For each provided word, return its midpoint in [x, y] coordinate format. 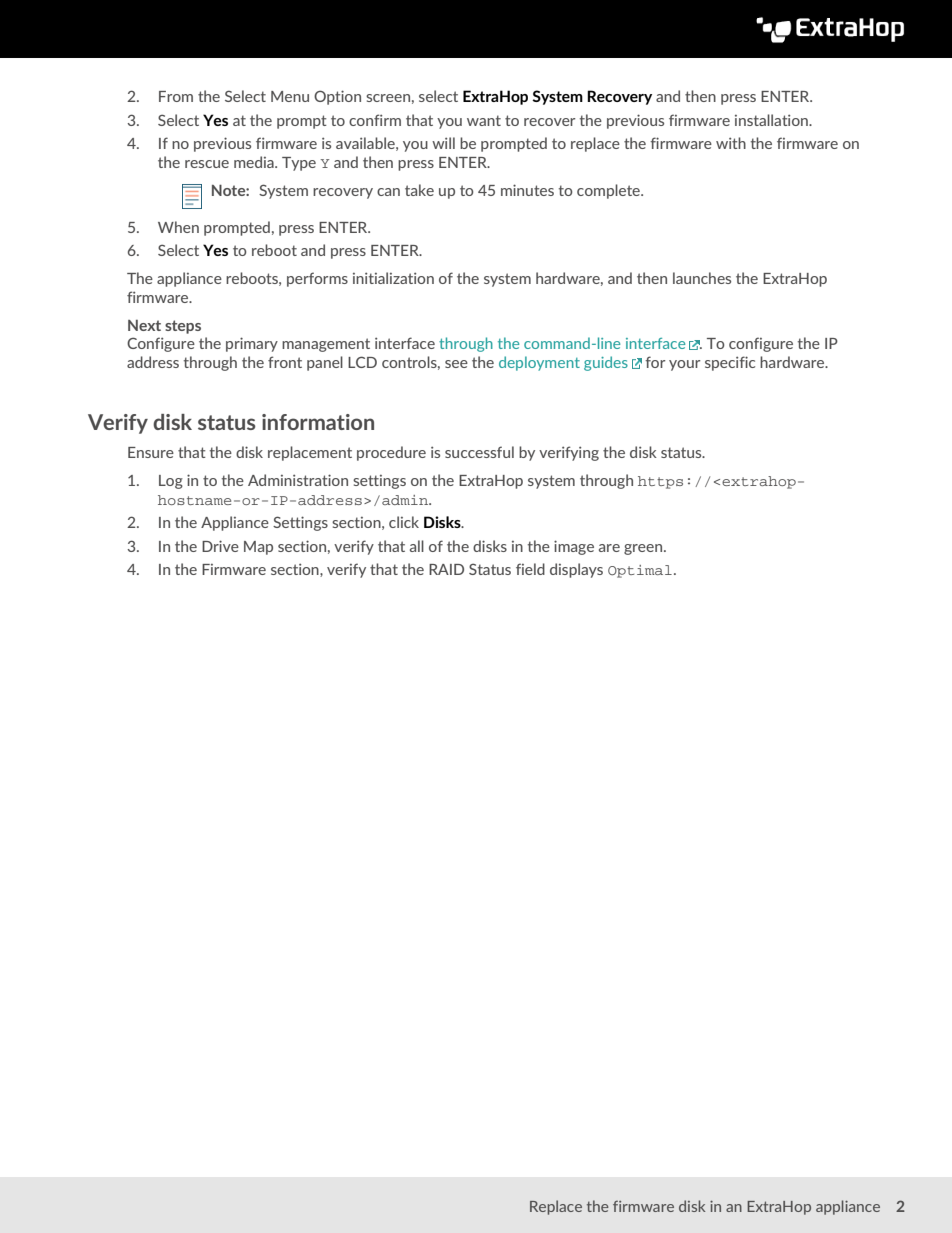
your [684, 365]
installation [772, 120]
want [484, 120]
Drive [220, 546]
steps [183, 327]
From [176, 96]
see [456, 364]
